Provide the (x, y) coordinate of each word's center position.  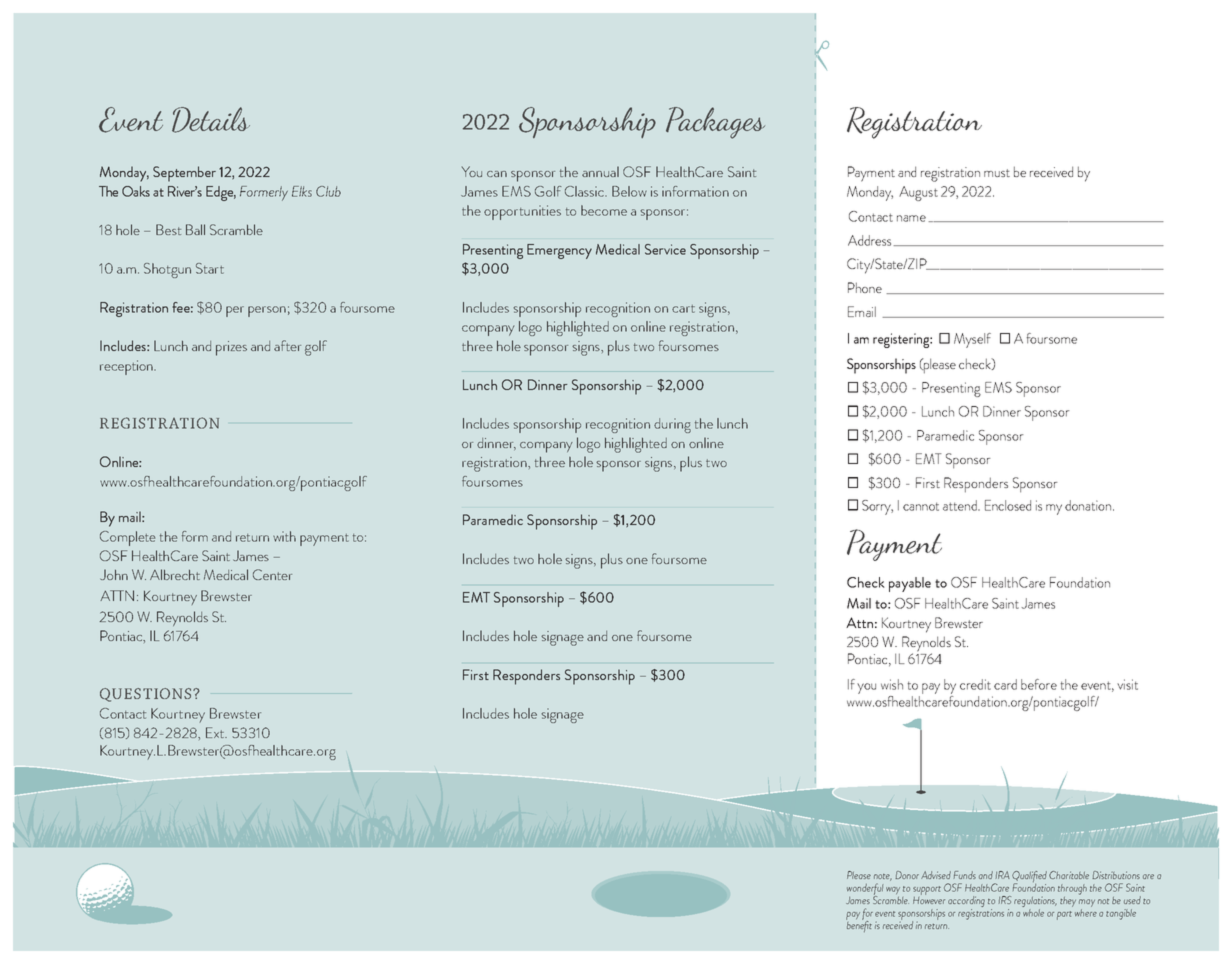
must (997, 173)
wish (892, 684)
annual (600, 171)
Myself (972, 340)
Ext (216, 732)
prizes (231, 348)
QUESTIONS (147, 695)
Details (211, 120)
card (1005, 684)
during (672, 425)
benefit (859, 925)
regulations (1035, 901)
